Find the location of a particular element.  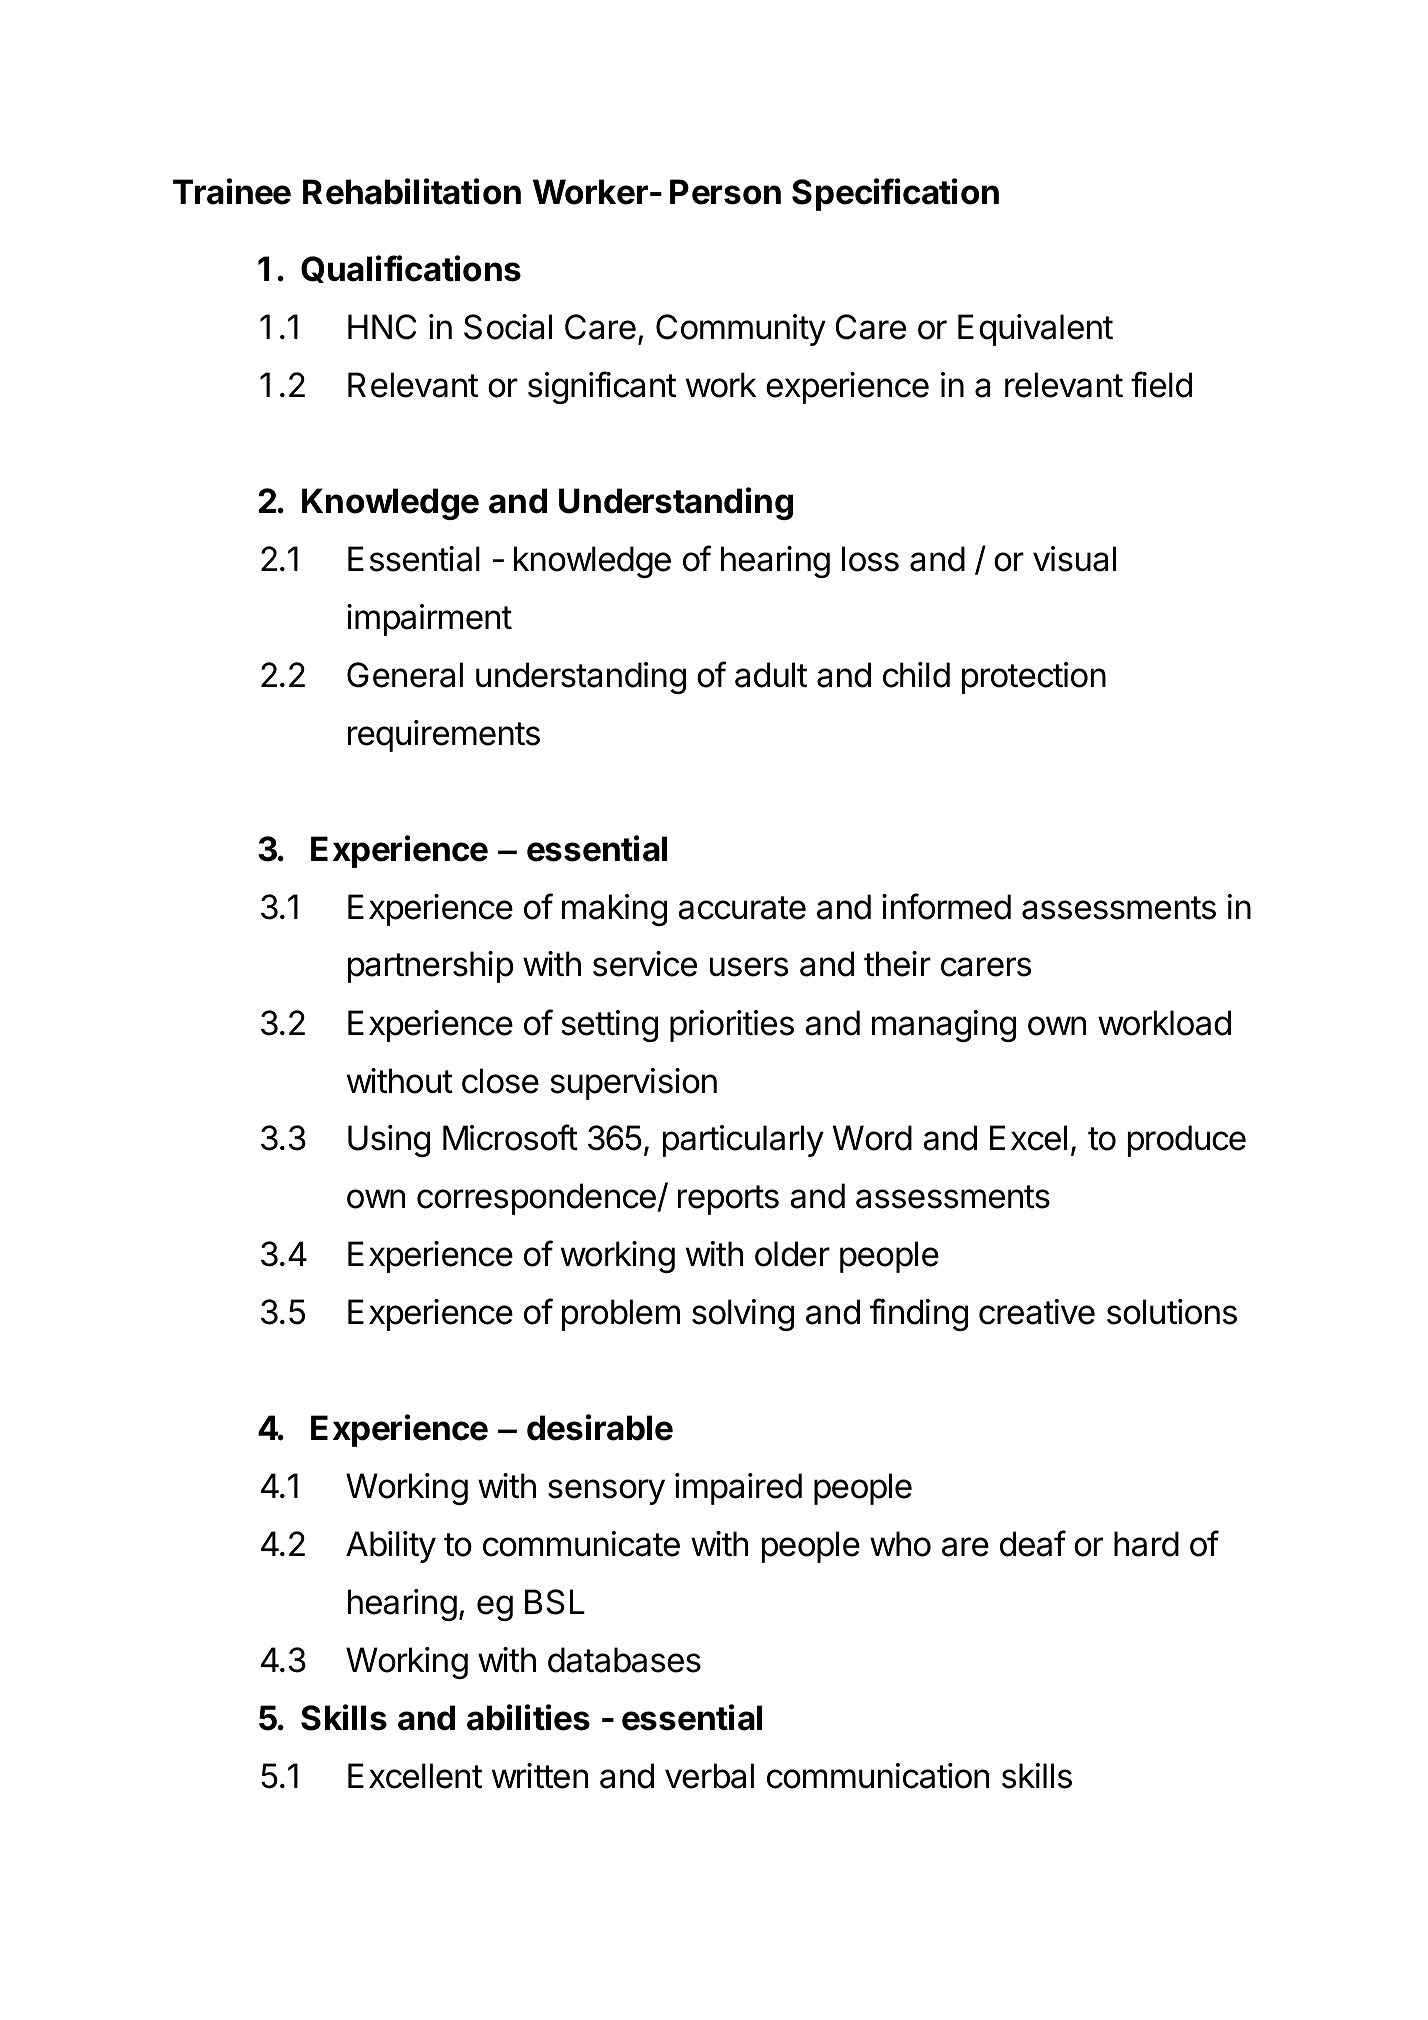

abilities is located at coordinates (528, 1717).
